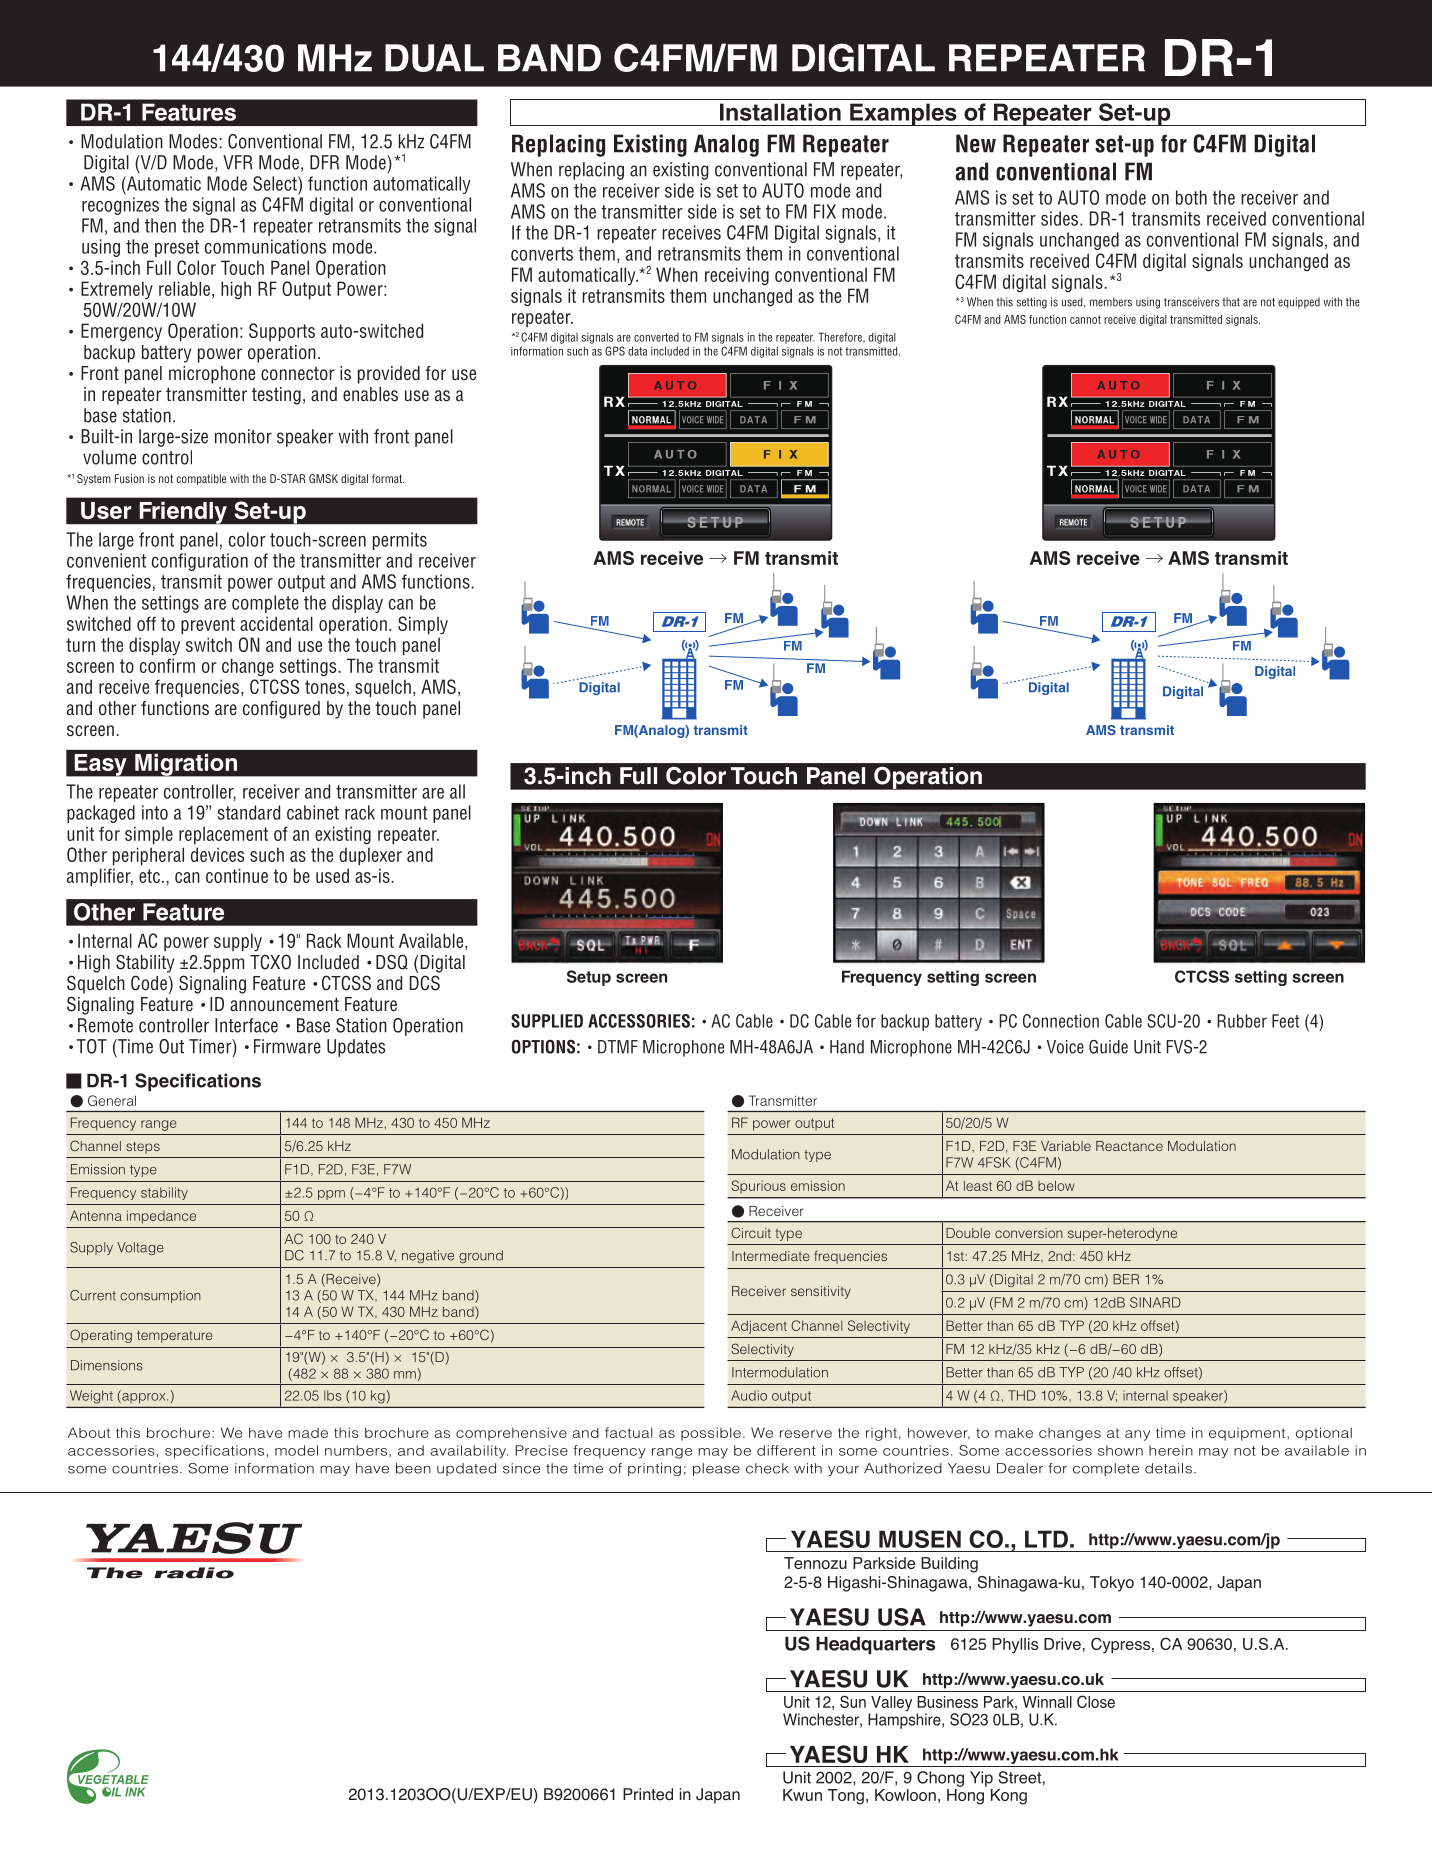  I want to click on Installation, so click(780, 112).
